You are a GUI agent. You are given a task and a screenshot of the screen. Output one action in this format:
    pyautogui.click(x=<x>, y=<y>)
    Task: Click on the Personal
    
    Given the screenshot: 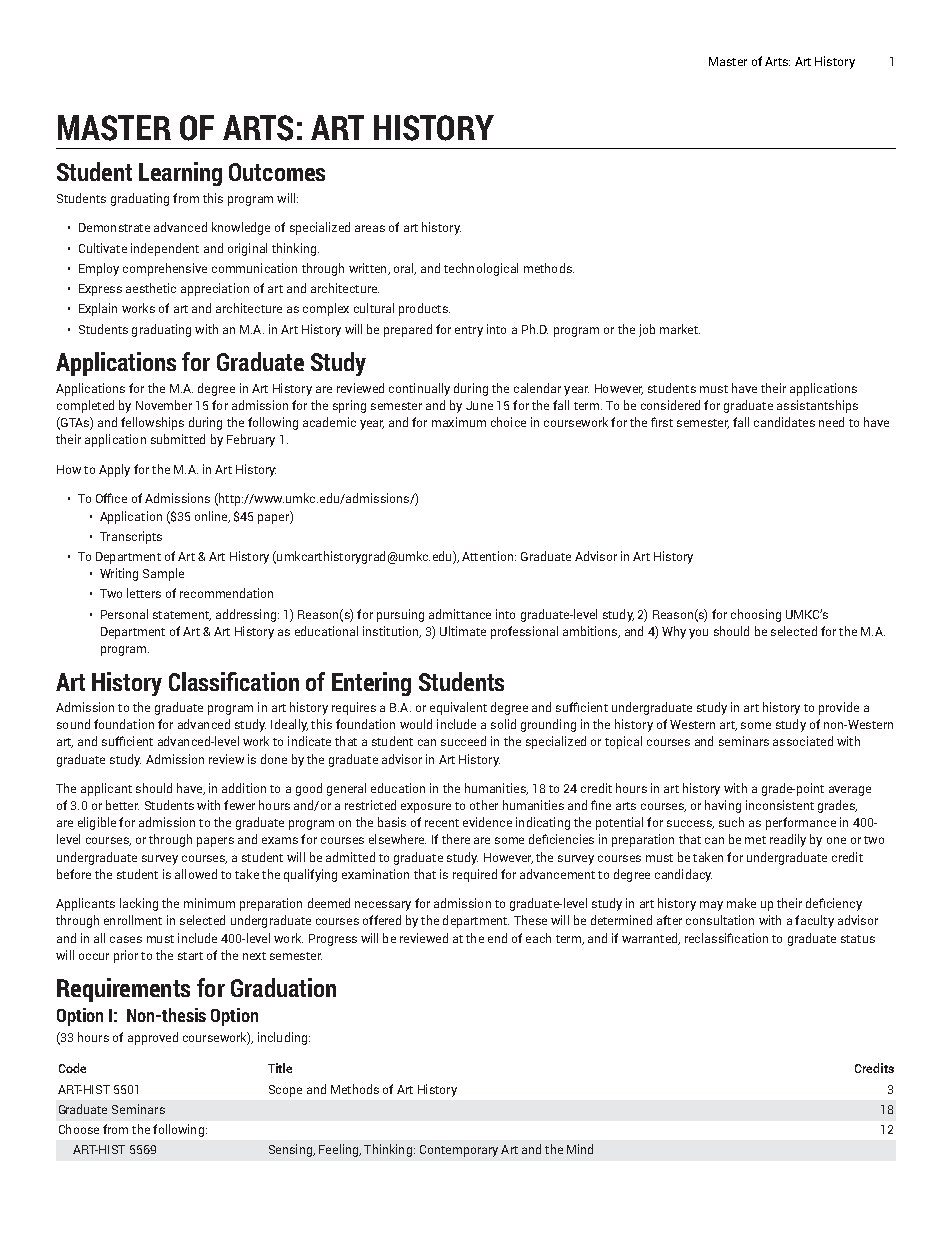 What is the action you would take?
    pyautogui.click(x=124, y=614)
